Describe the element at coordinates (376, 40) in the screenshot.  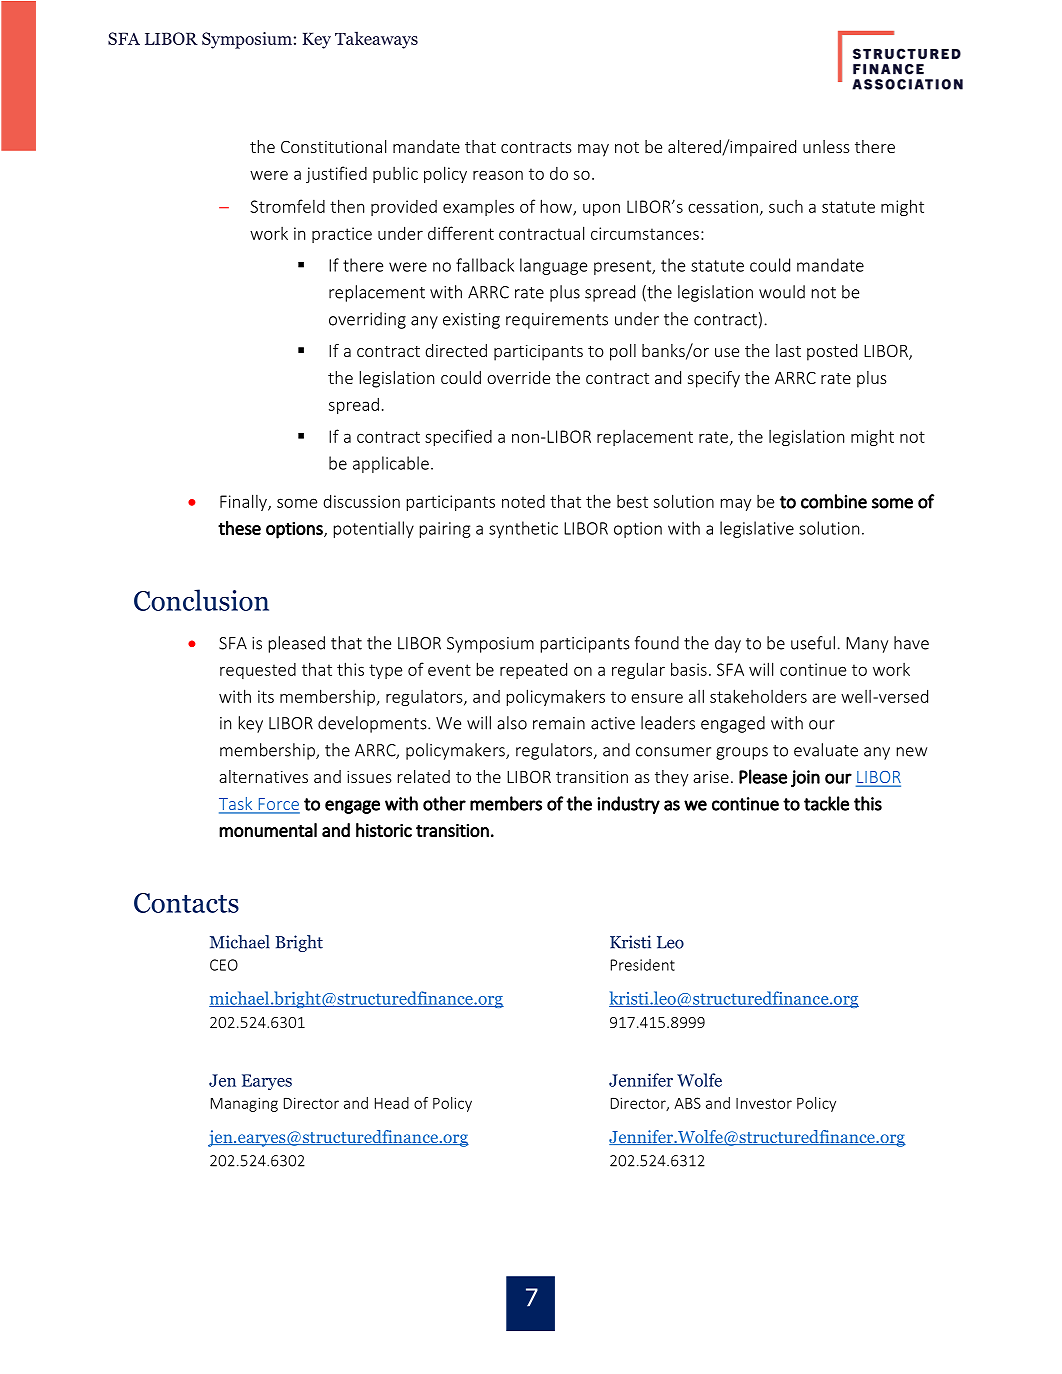
I see `Takeaways` at that location.
